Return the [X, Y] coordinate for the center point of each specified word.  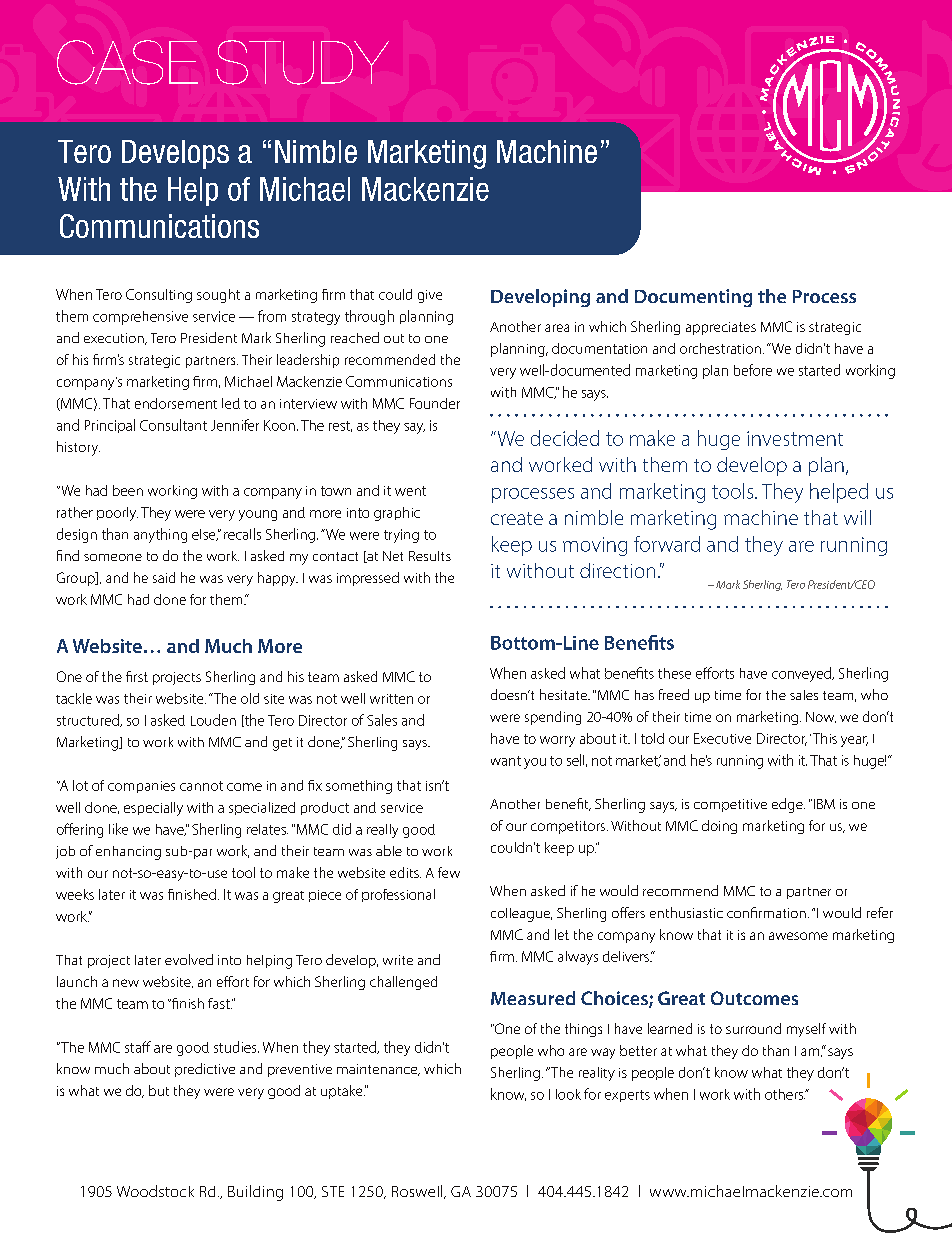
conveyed [802, 674]
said [164, 577]
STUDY [302, 62]
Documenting [693, 298]
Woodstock [155, 1191]
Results [430, 556]
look [568, 1094]
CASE [127, 62]
